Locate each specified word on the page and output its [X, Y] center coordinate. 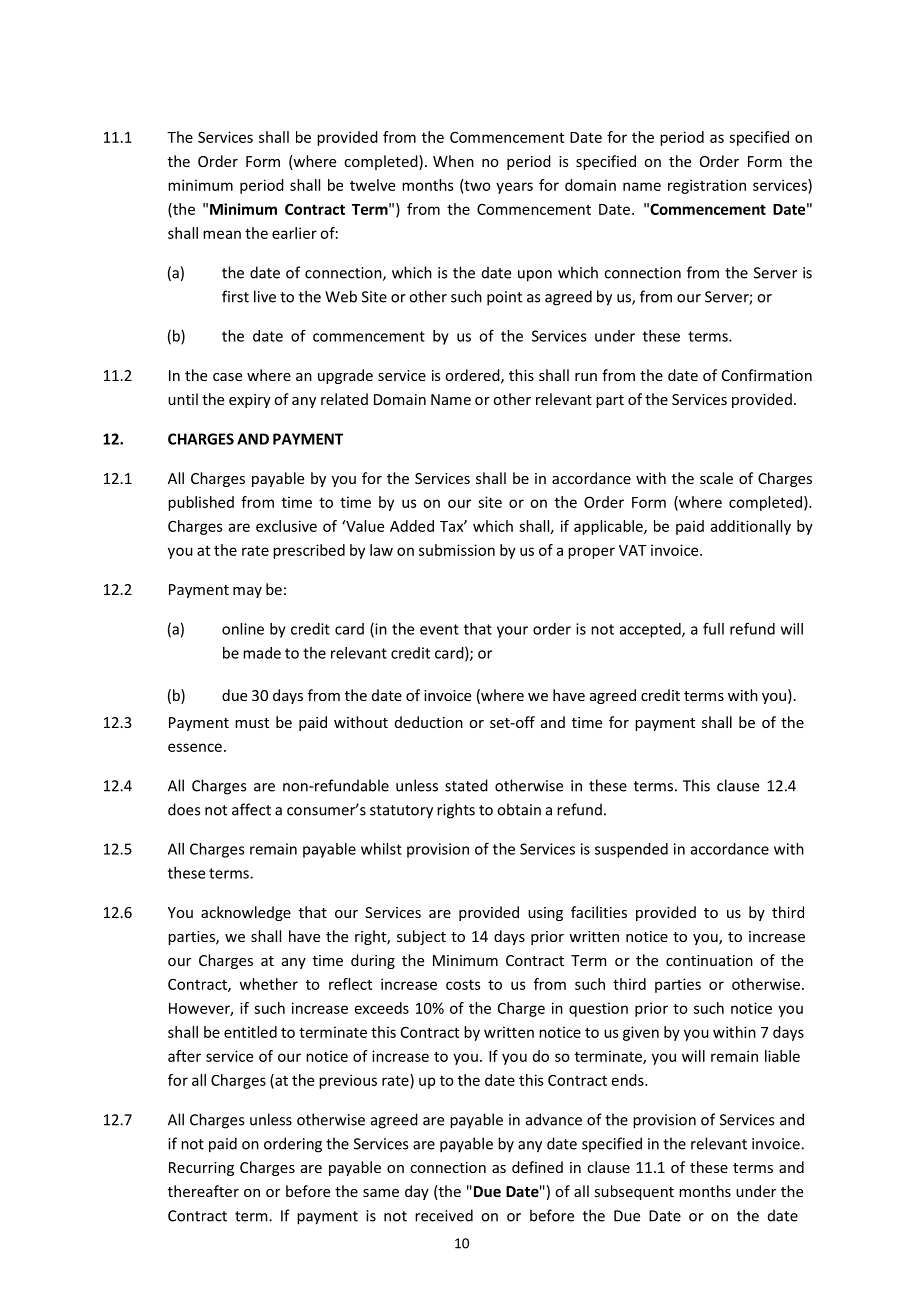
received [444, 1215]
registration [707, 186]
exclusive [286, 526]
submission [457, 550]
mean [222, 234]
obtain [519, 809]
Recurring [201, 1169]
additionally [751, 527]
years [514, 188]
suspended [631, 850]
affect [251, 809]
